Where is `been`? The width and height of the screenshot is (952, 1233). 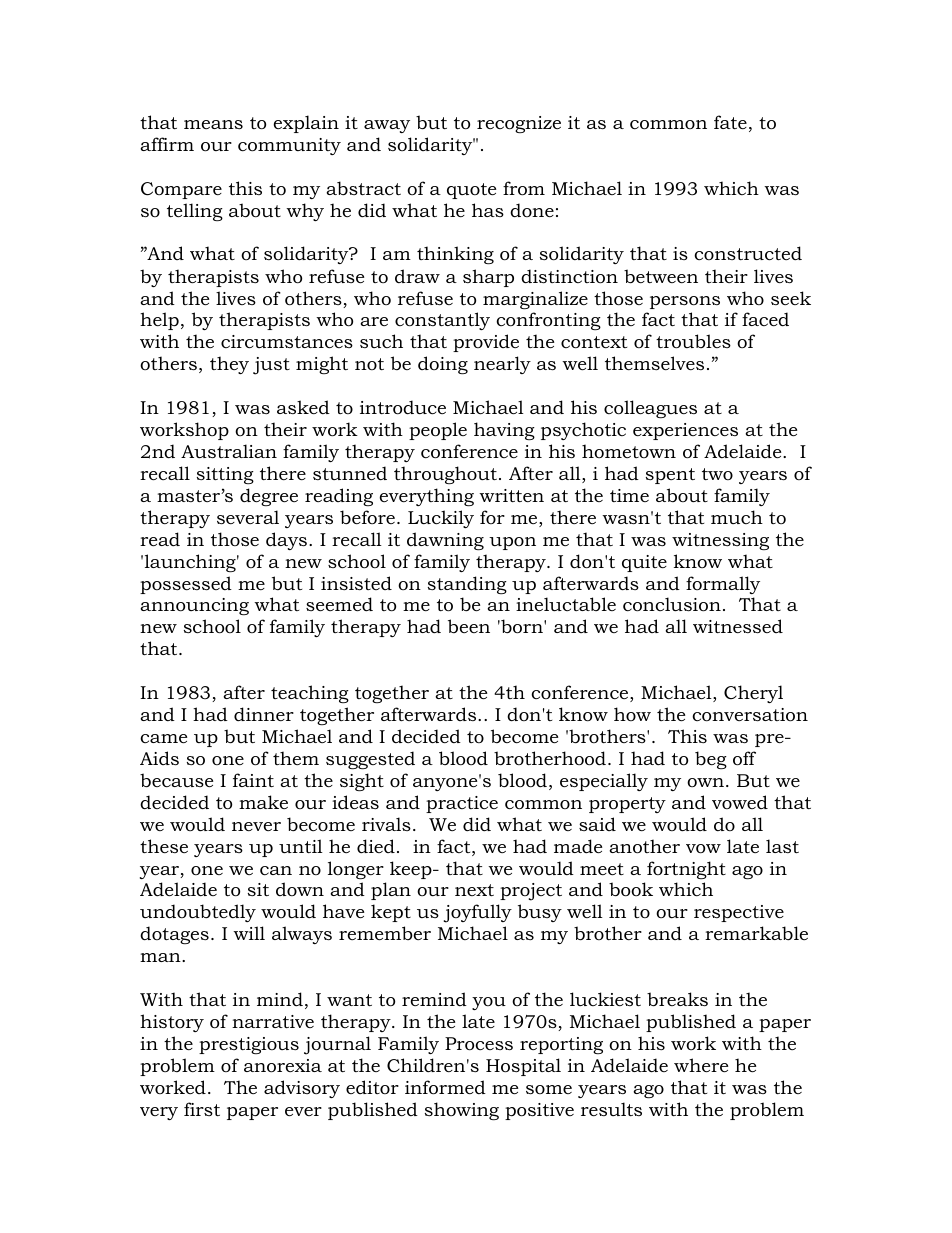 been is located at coordinates (469, 626).
